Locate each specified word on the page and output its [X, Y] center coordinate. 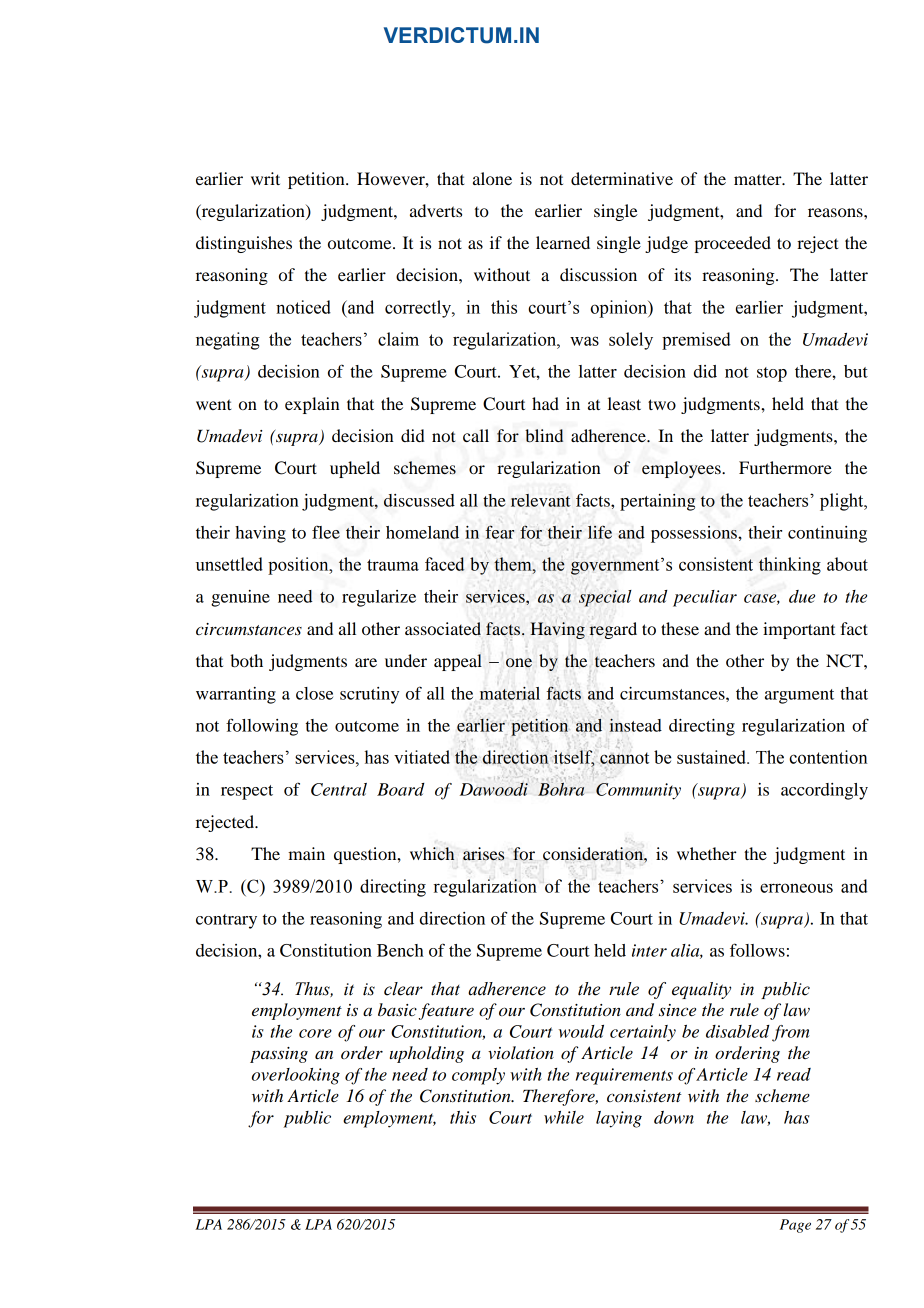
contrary [226, 921]
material [510, 693]
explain [312, 405]
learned [563, 242]
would [581, 1031]
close [314, 693]
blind [544, 435]
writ [265, 178]
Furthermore [785, 467]
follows [757, 950]
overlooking [296, 1076]
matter [759, 179]
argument [799, 696]
